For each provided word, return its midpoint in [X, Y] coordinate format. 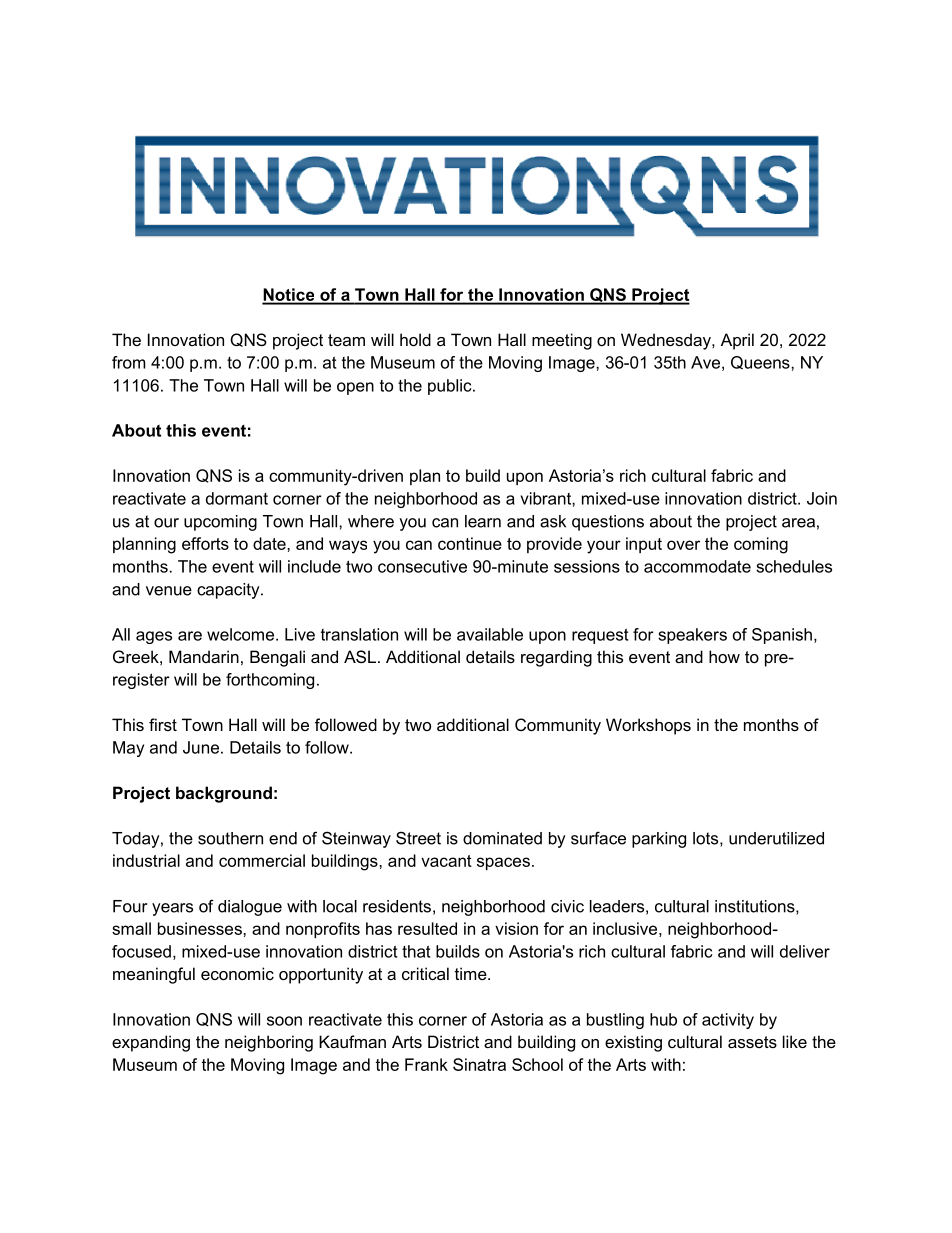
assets [752, 1042]
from [128, 362]
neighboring [269, 1043]
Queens [761, 363]
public [451, 387]
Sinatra [479, 1064]
